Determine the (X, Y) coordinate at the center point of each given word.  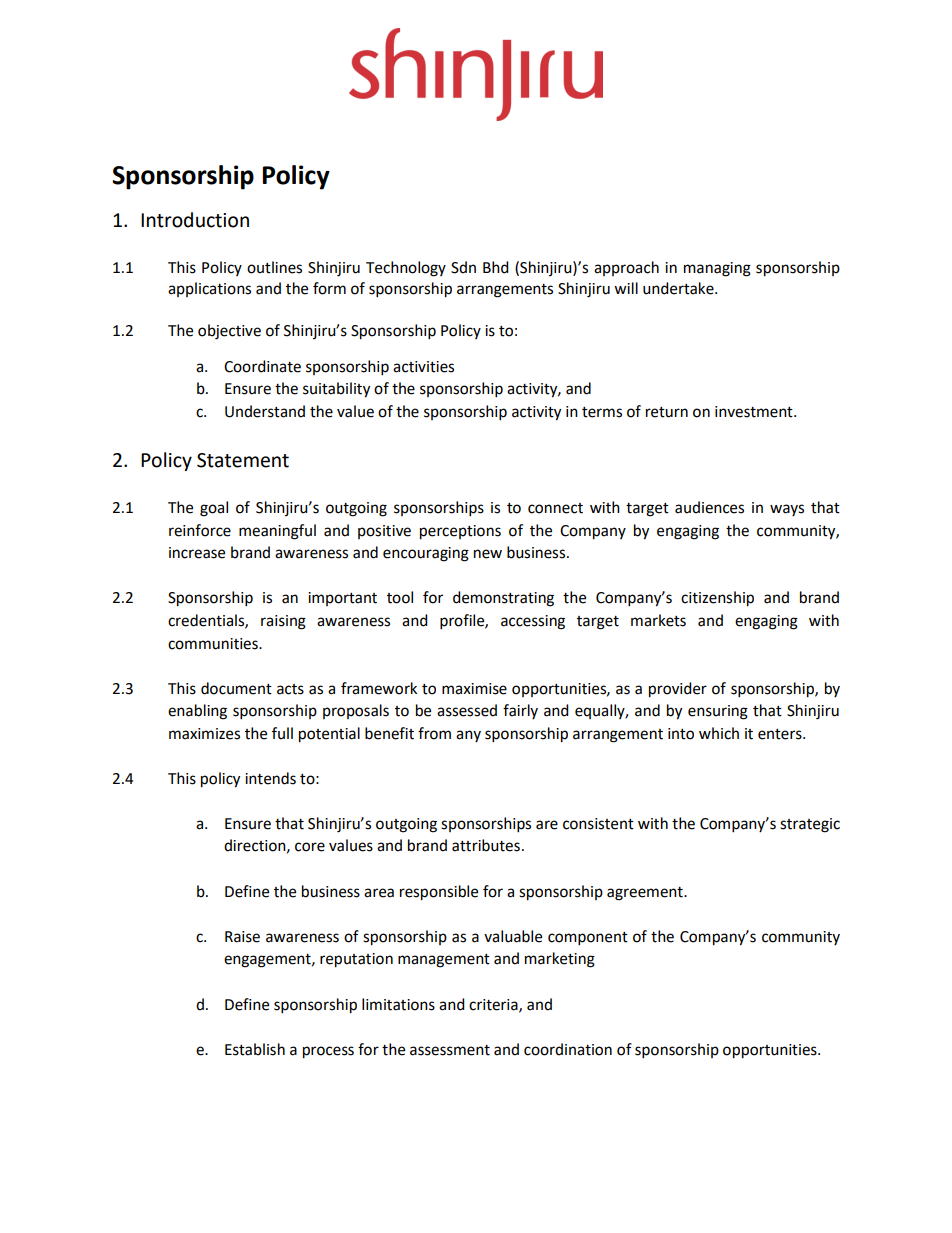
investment (755, 412)
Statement (243, 460)
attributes (486, 845)
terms (602, 412)
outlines (274, 267)
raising (283, 622)
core (310, 847)
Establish (255, 1049)
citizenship (717, 599)
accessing (533, 622)
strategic (810, 825)
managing (717, 269)
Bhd (496, 267)
